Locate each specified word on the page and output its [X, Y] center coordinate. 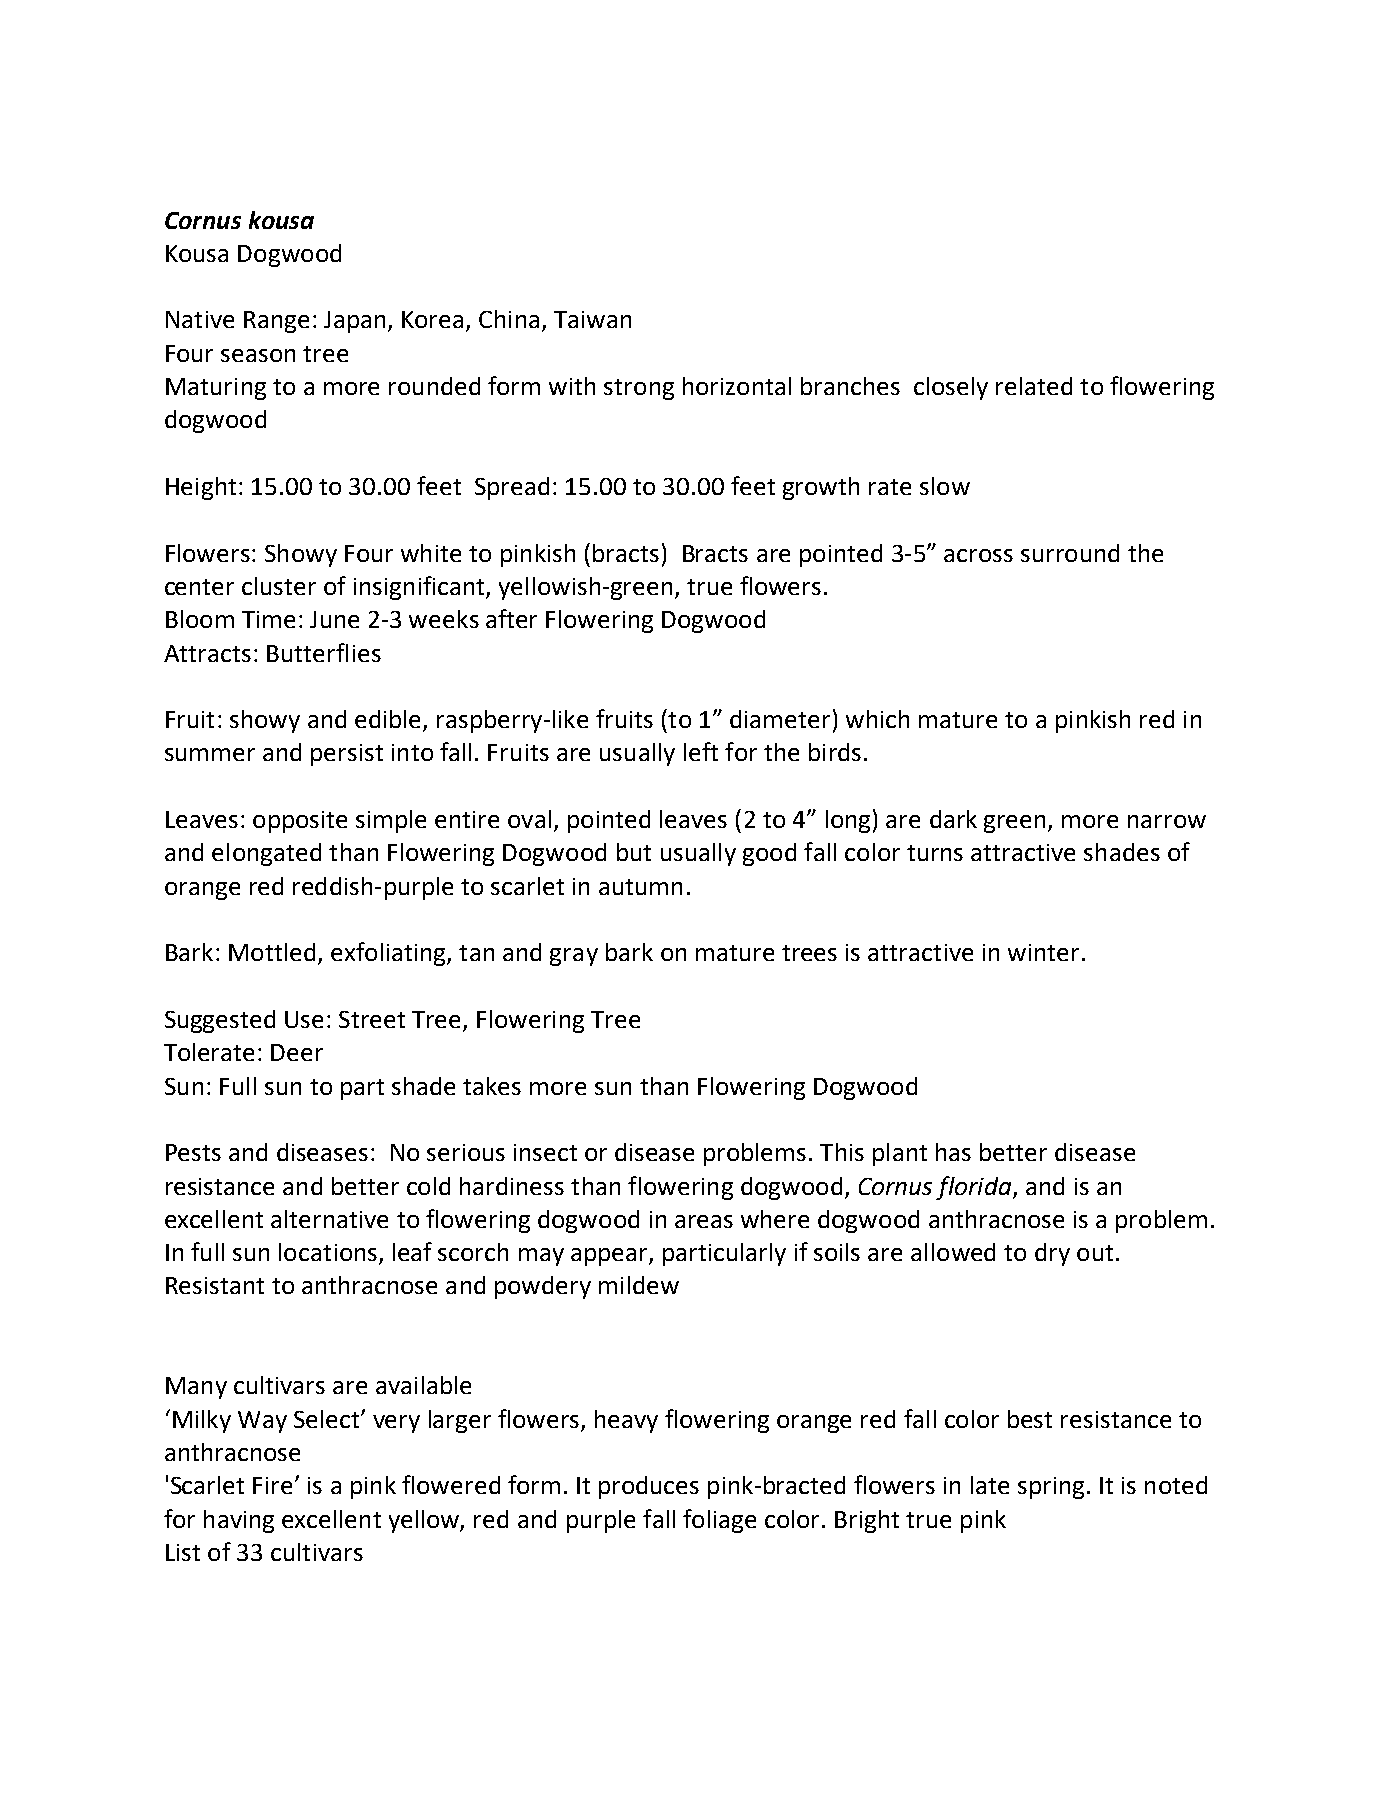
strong [639, 389]
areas [704, 1221]
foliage [719, 1521]
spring [1051, 1488]
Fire [272, 1485]
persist [347, 755]
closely [951, 388]
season [258, 355]
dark [953, 819]
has [953, 1152]
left [701, 751]
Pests [193, 1152]
